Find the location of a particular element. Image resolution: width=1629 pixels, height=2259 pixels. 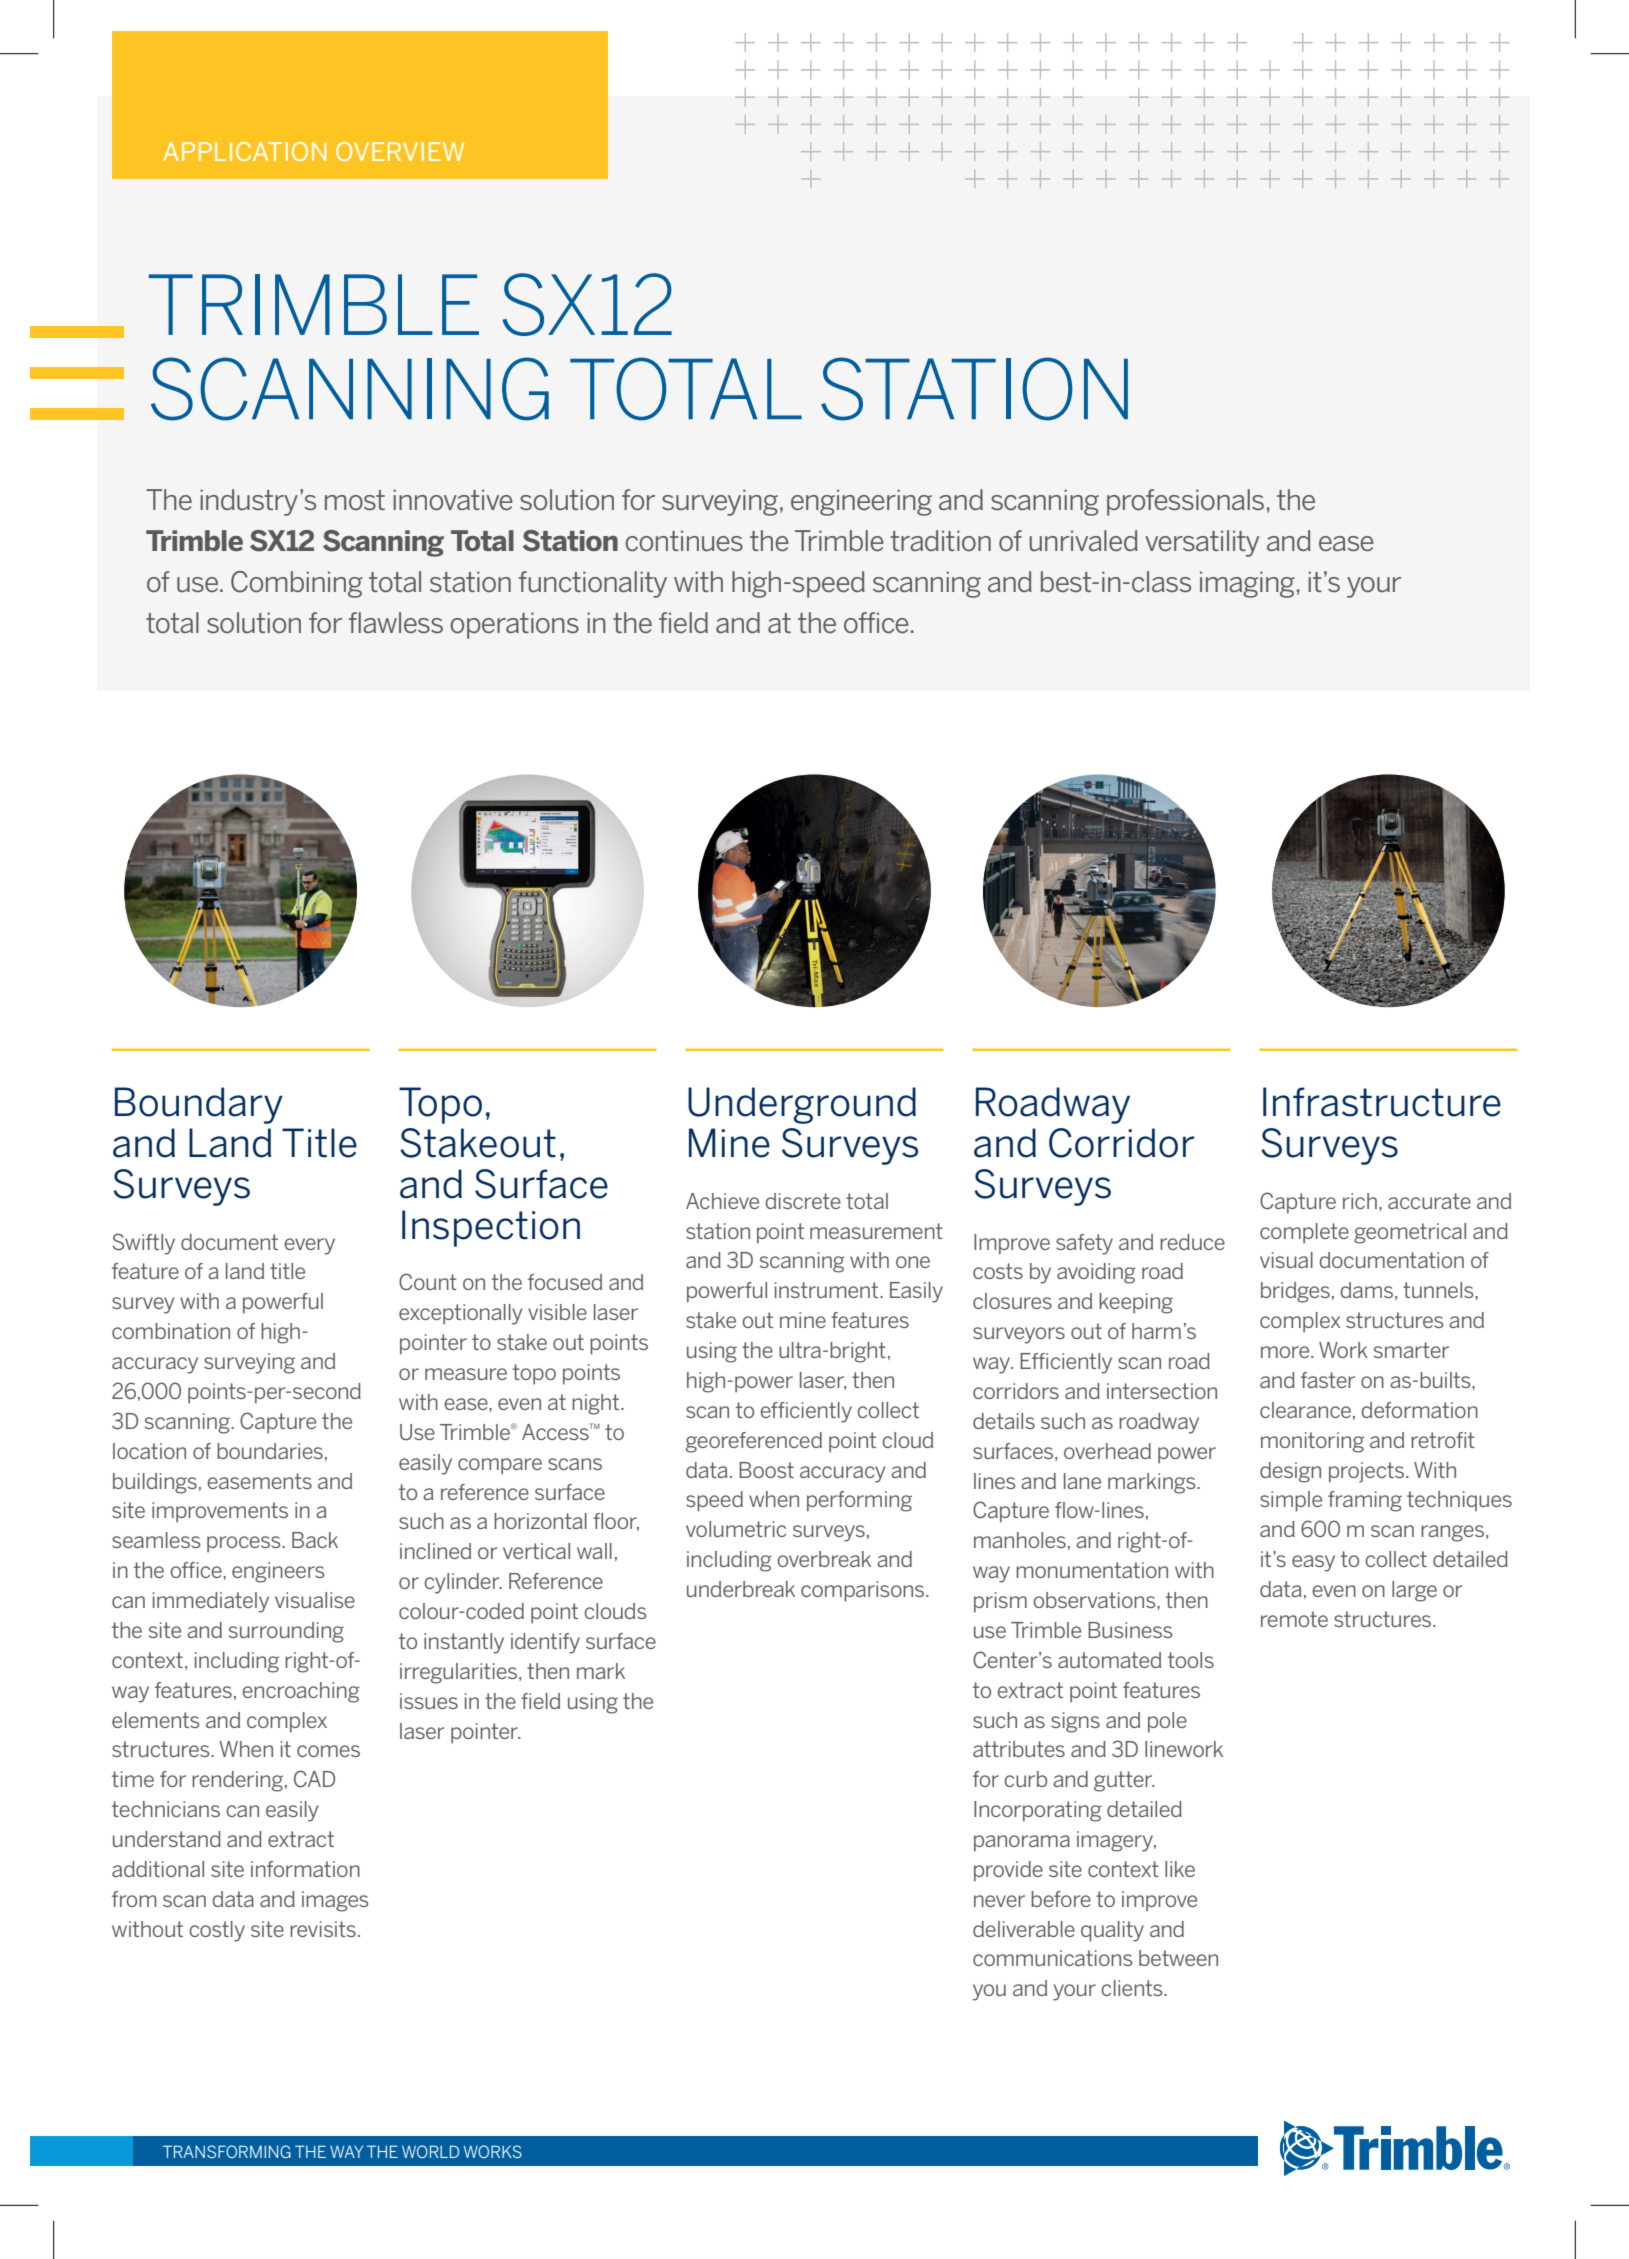

more is located at coordinates (1286, 1352).
